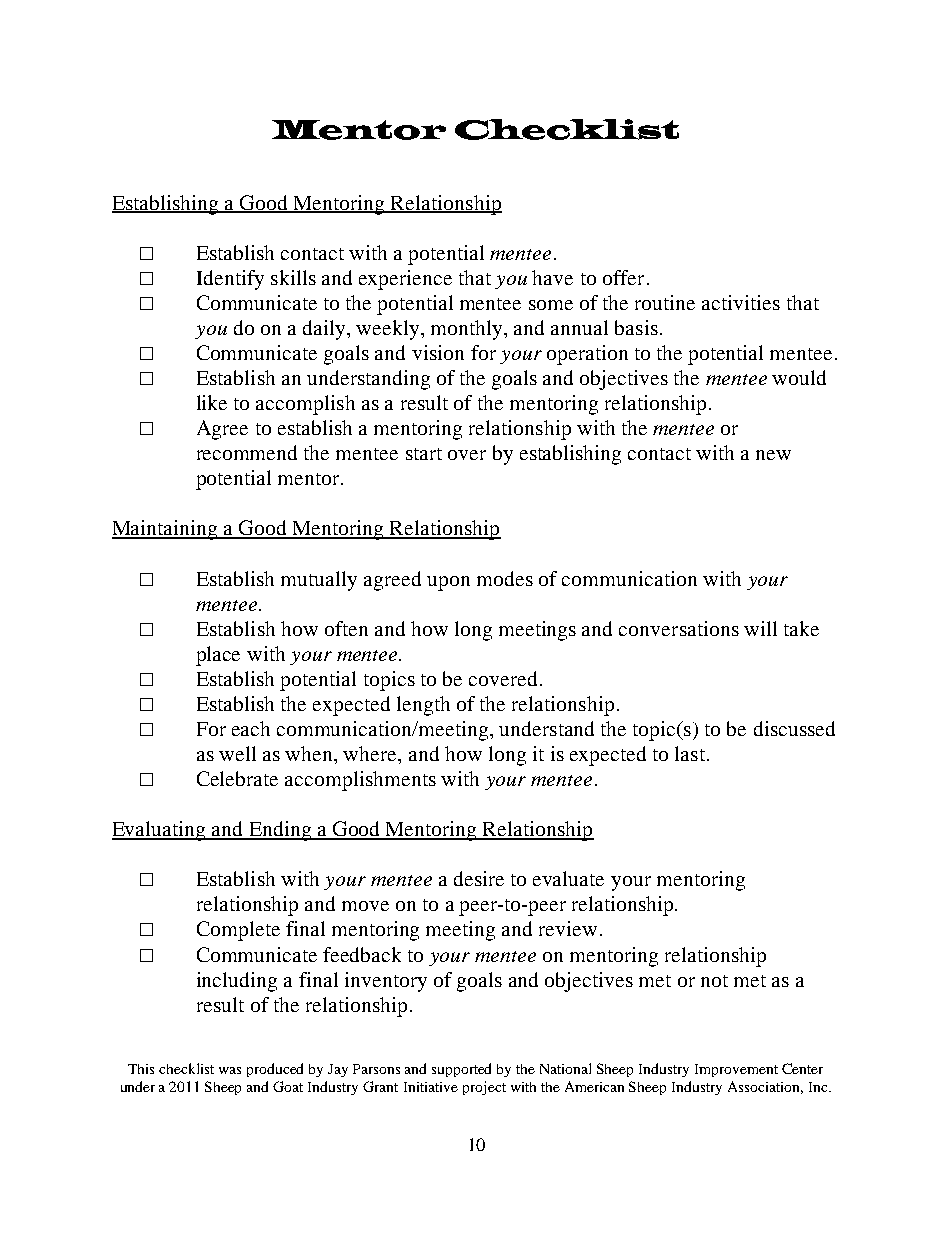 The width and height of the document is (952, 1233). I want to click on Identify, so click(230, 280).
